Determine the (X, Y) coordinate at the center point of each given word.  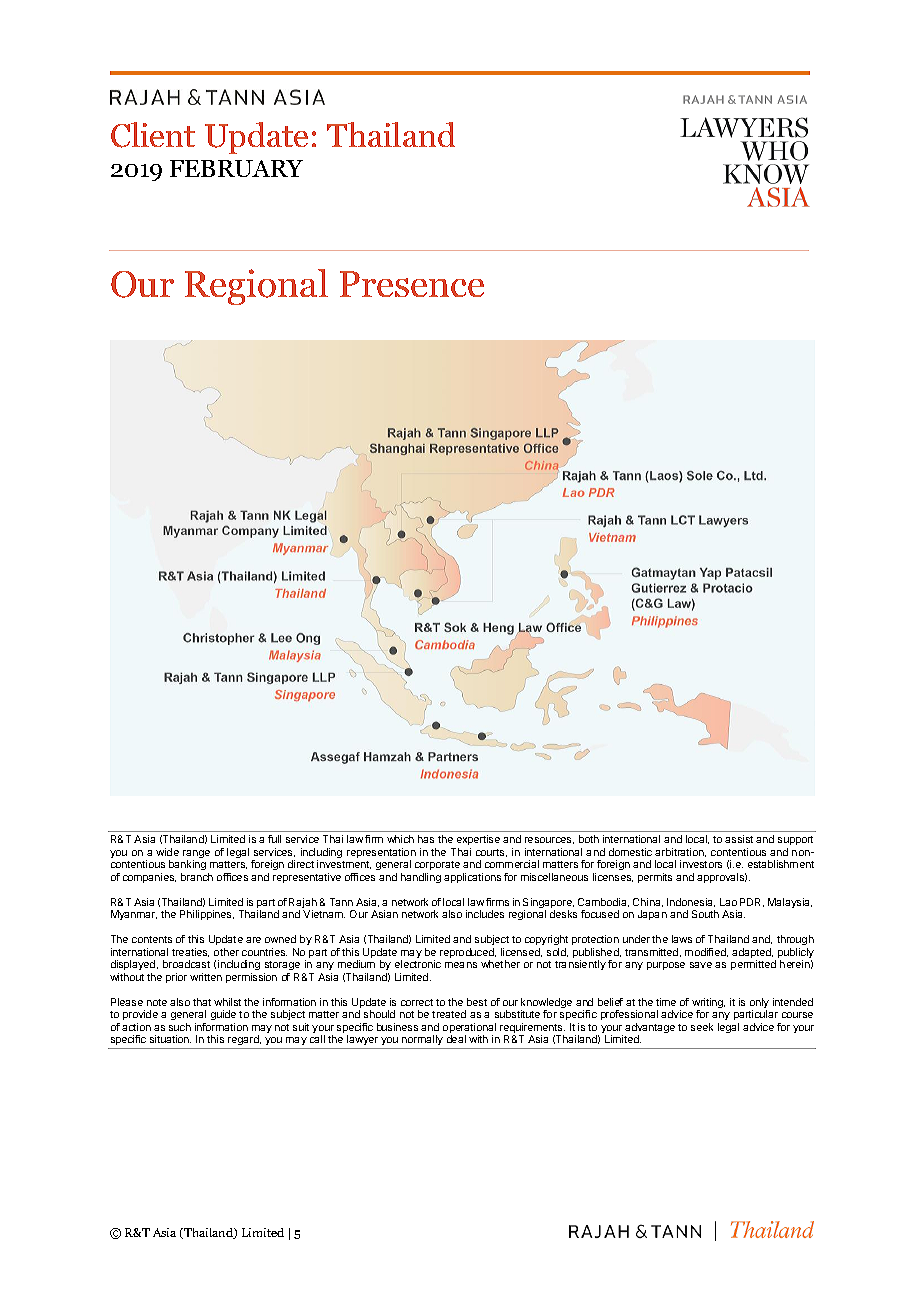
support (795, 840)
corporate (437, 865)
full (274, 839)
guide (223, 1017)
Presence (412, 284)
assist (739, 839)
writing (708, 1004)
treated (449, 1014)
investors (701, 864)
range (196, 855)
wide (167, 852)
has (426, 839)
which (400, 839)
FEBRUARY (236, 168)
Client (153, 135)
